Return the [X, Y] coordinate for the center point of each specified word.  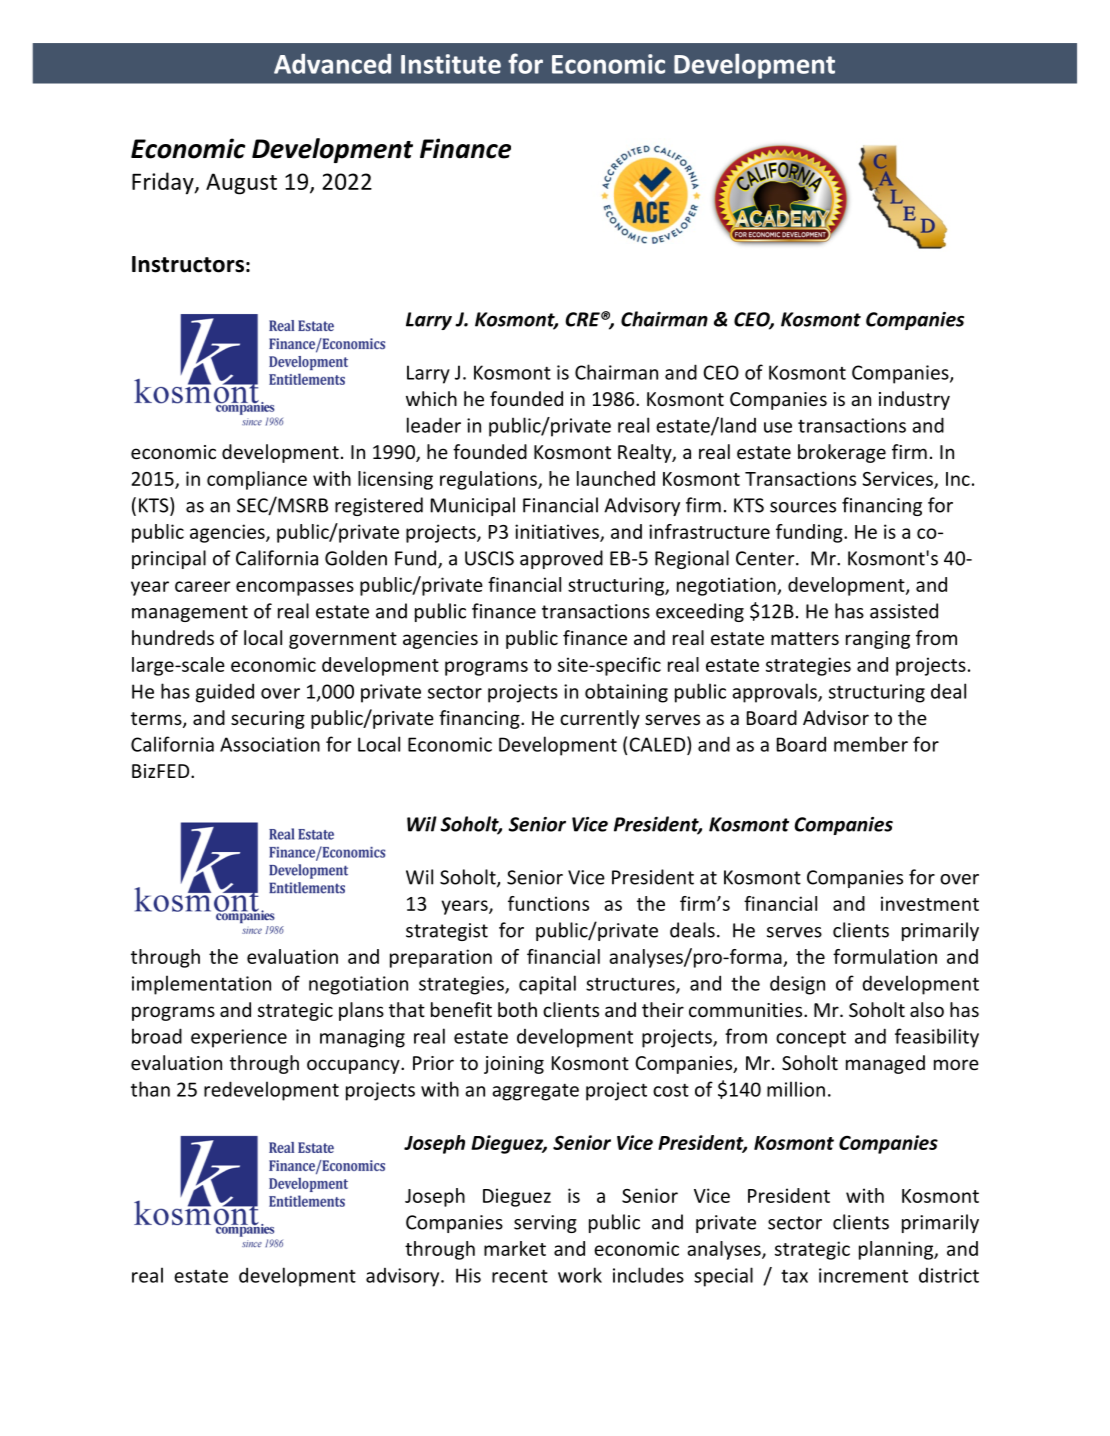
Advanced [332, 64]
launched [616, 478]
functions [548, 903]
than [150, 1089]
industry [914, 400]
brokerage [842, 453]
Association [270, 744]
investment [930, 903]
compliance [257, 480]
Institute [451, 64]
